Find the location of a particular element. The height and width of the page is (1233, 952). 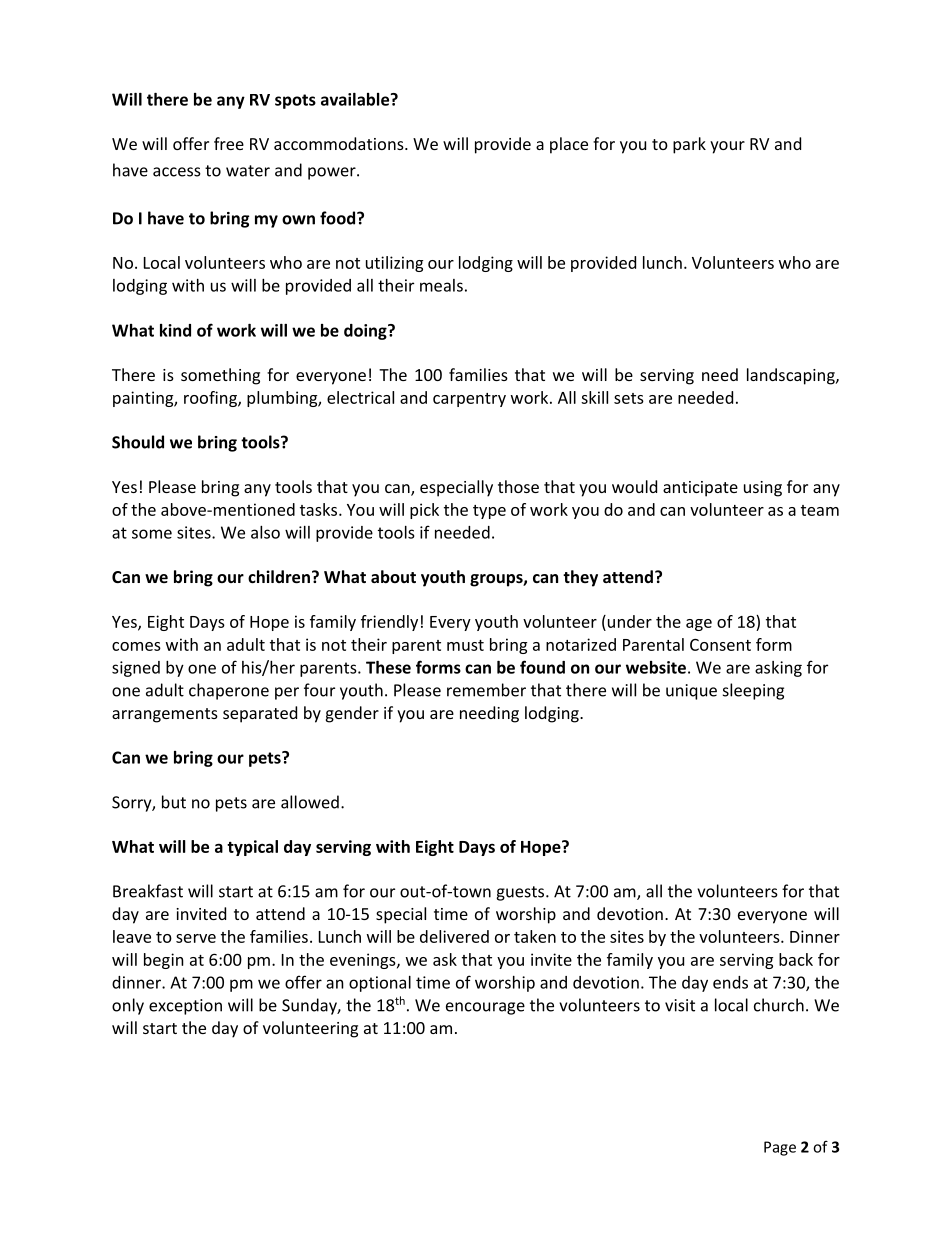

comes is located at coordinates (136, 646).
